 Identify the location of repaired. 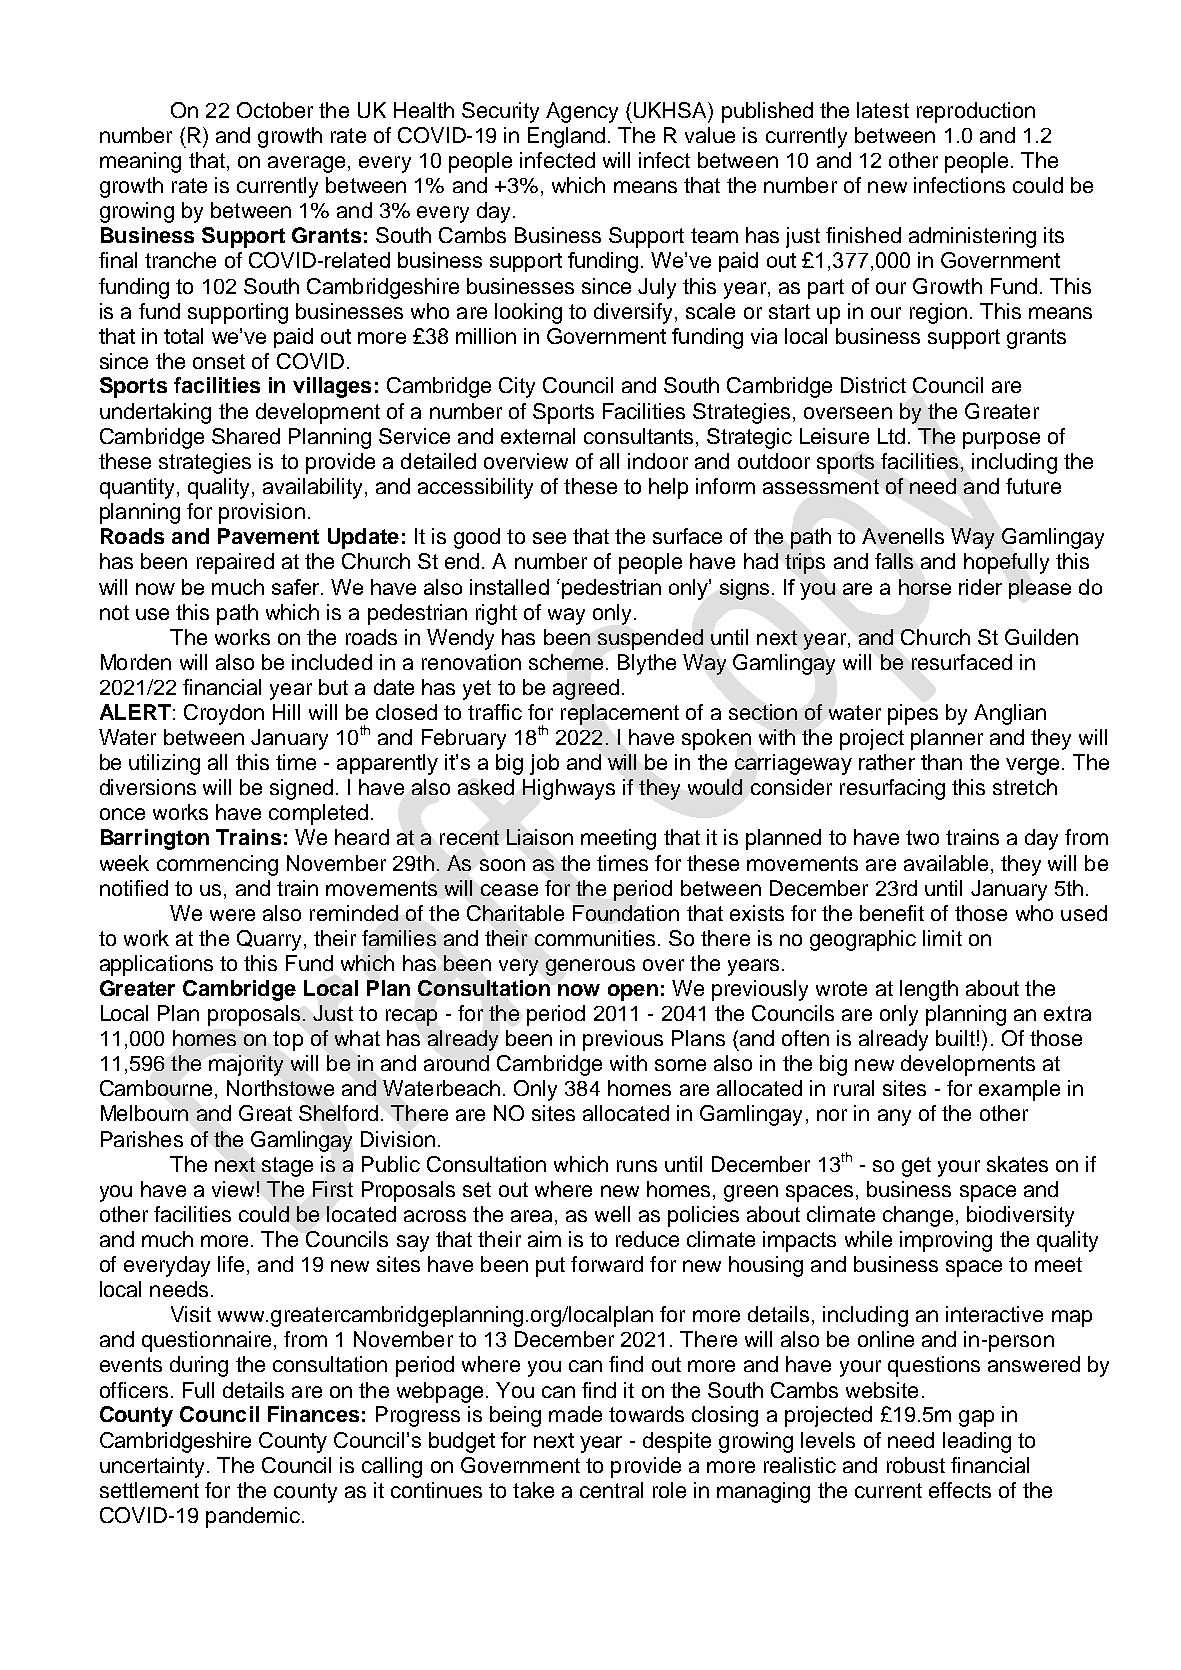
(235, 563).
